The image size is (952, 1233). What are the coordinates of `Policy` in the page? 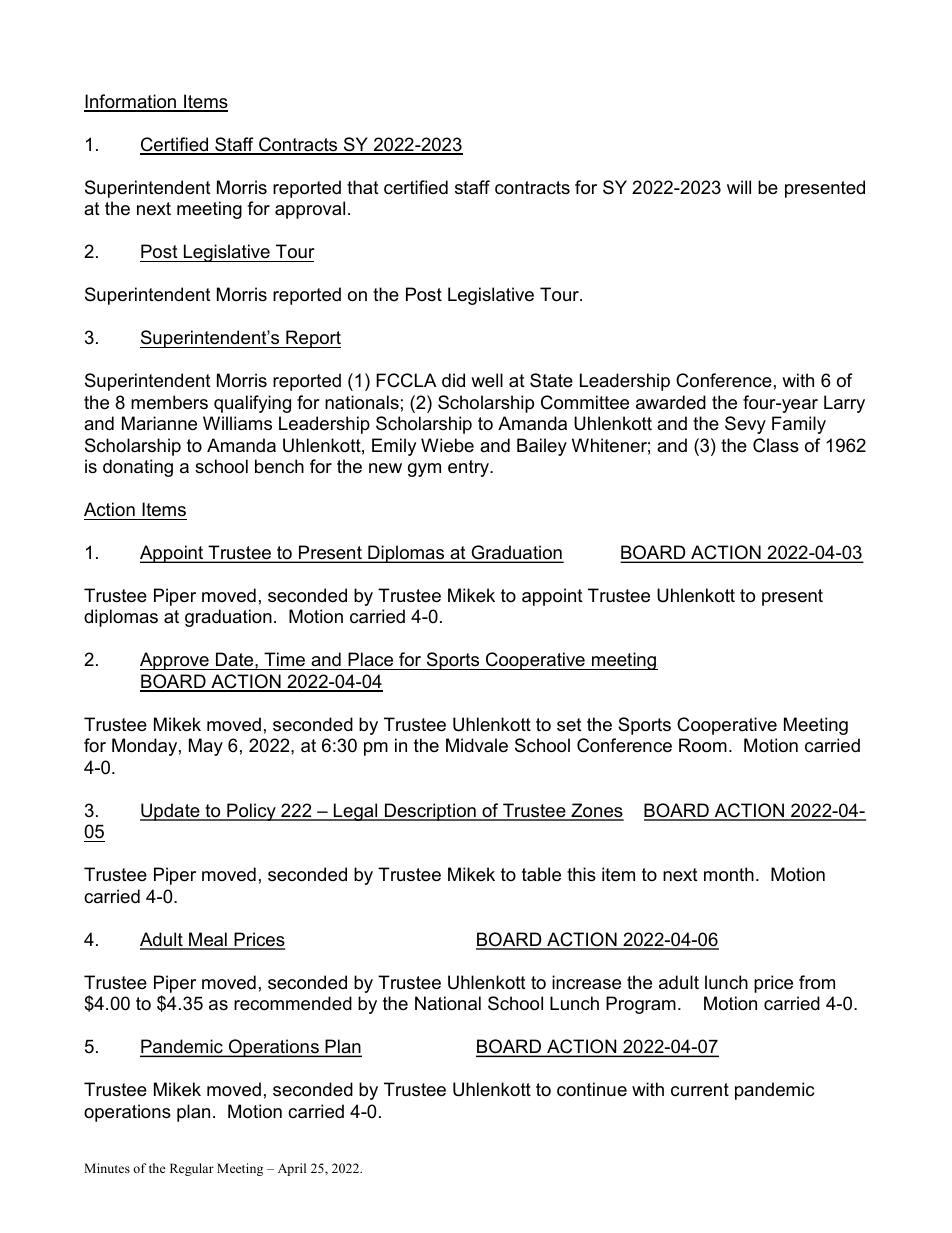 It's located at (251, 812).
